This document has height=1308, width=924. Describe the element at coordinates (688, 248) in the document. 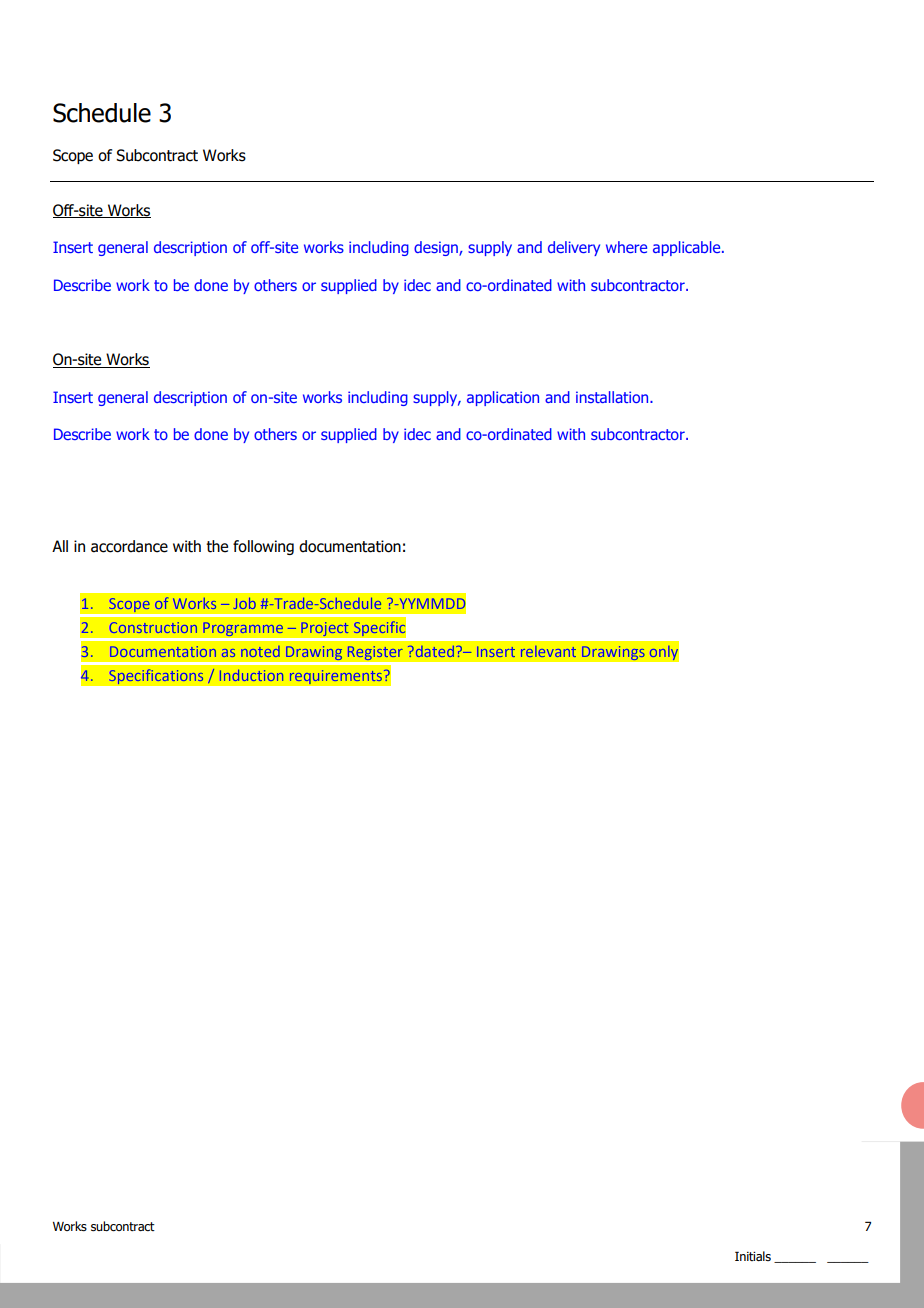

I see `applicable` at that location.
